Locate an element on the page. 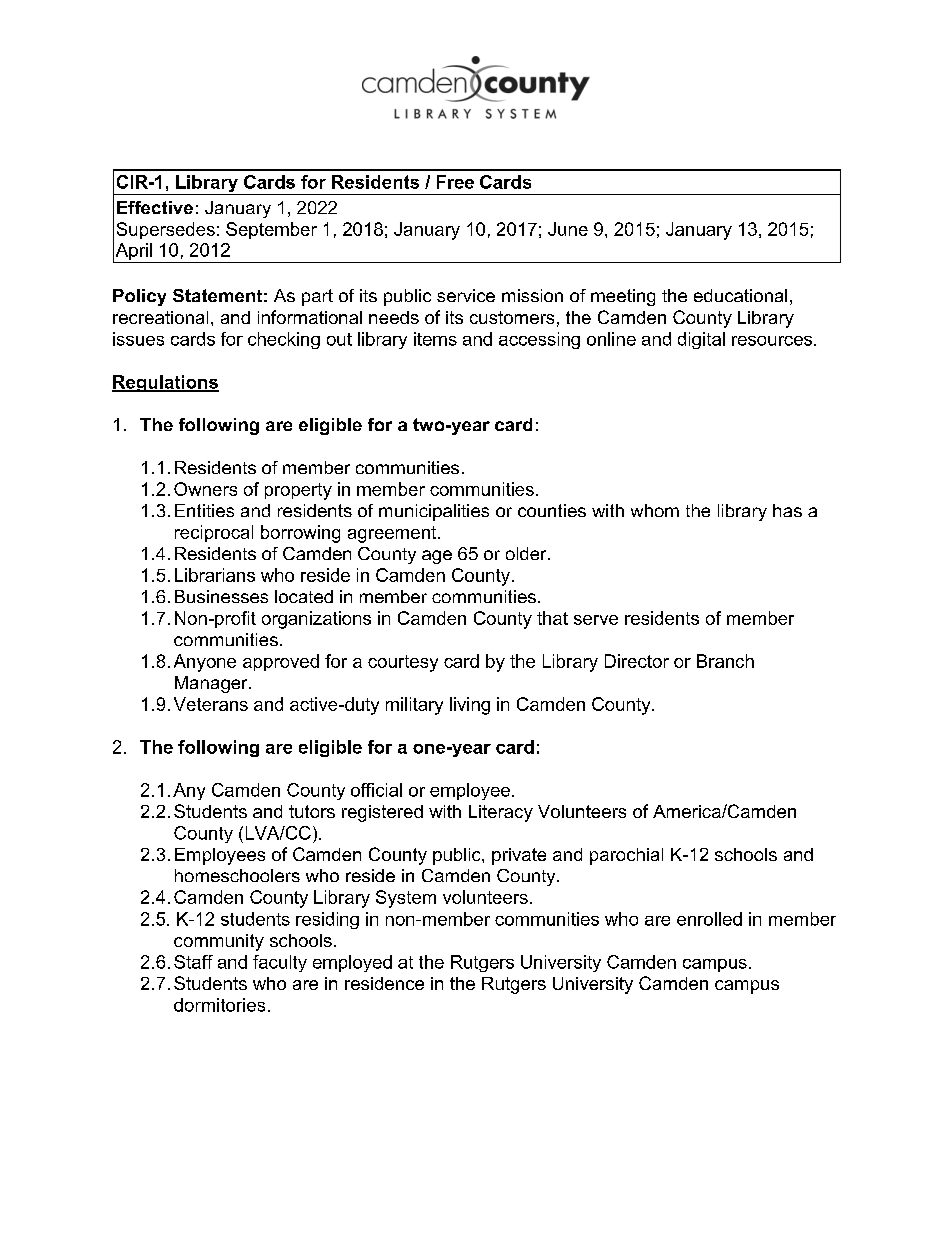 This document has height=1233, width=952. Effective is located at coordinates (155, 207).
